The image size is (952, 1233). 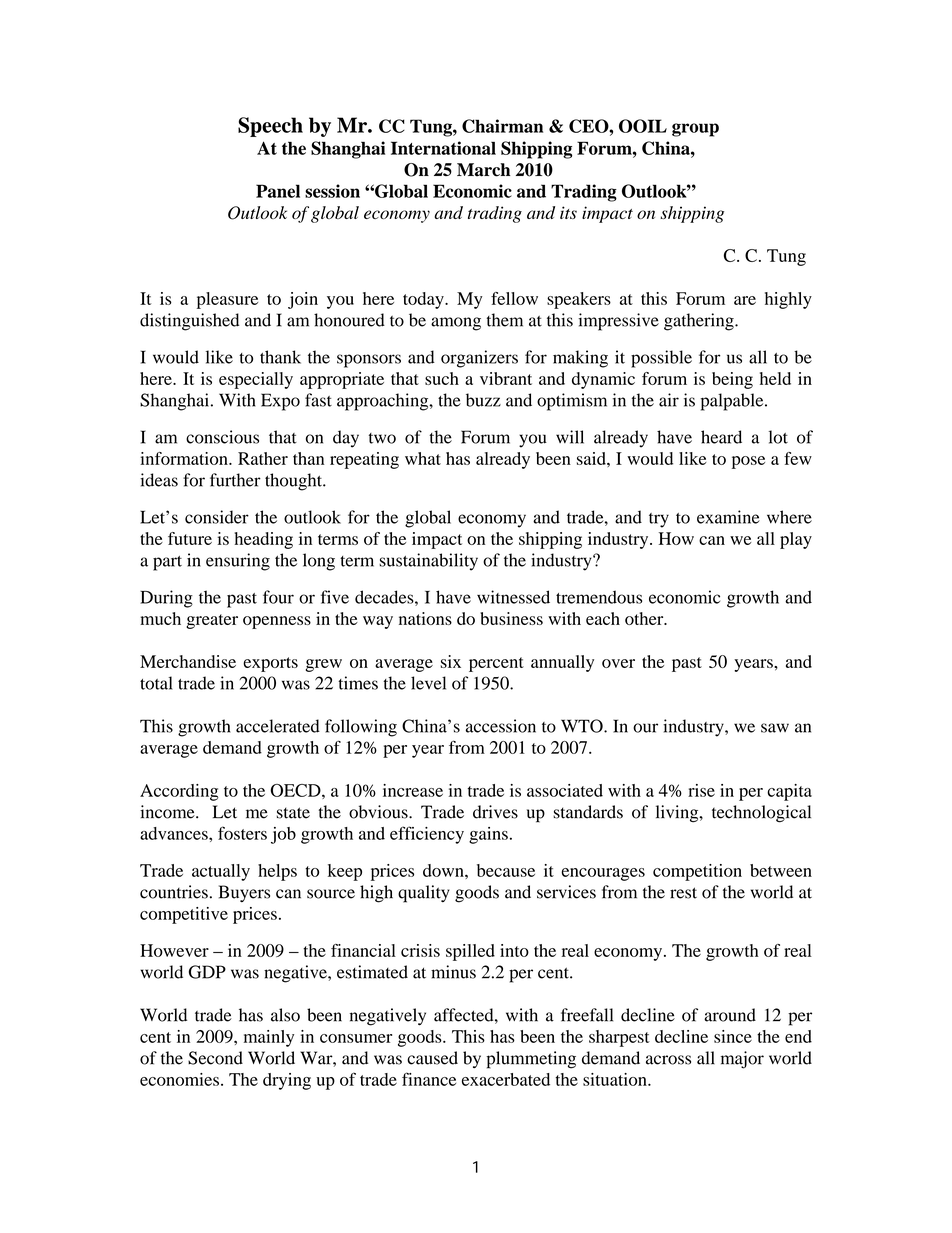 I want to click on Speech, so click(x=270, y=127).
